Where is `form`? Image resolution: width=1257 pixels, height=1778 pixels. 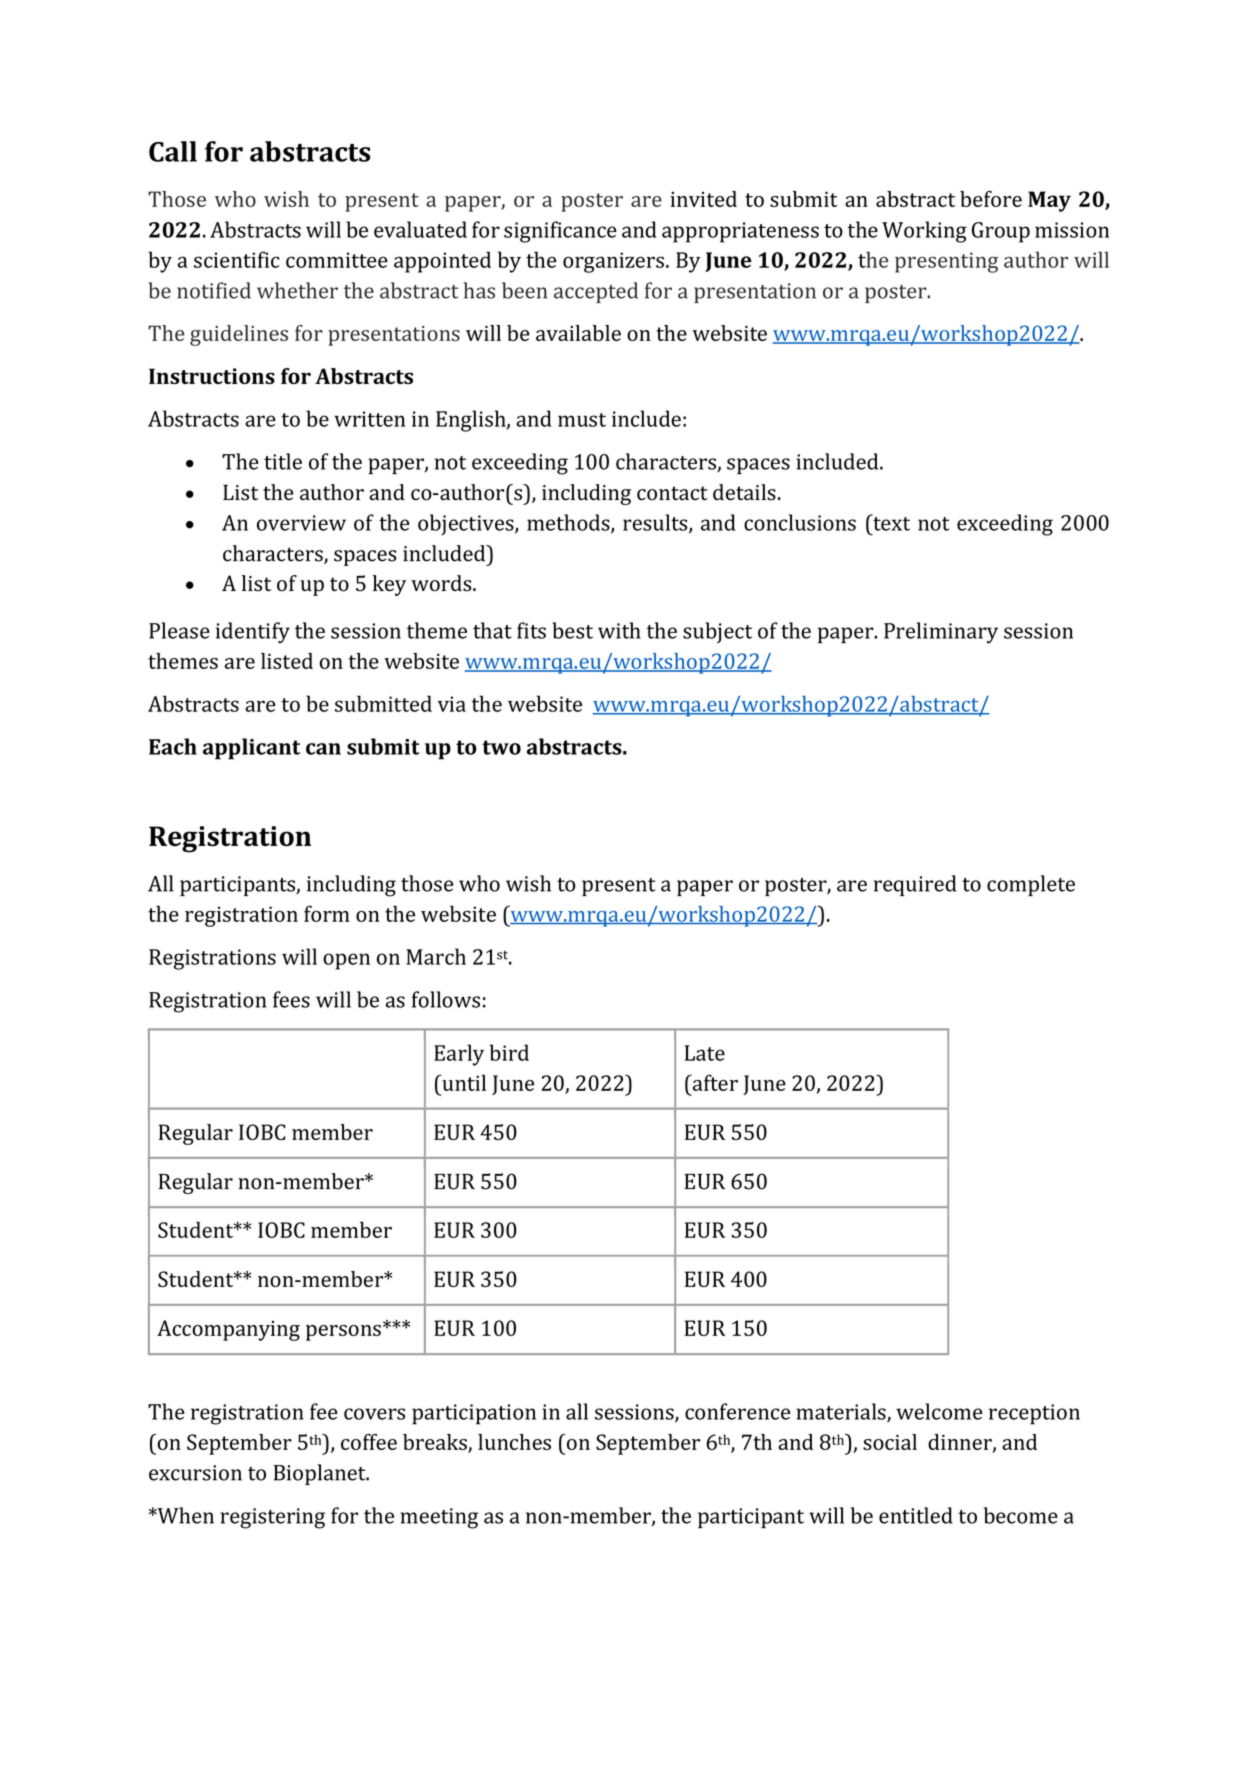 form is located at coordinates (327, 913).
